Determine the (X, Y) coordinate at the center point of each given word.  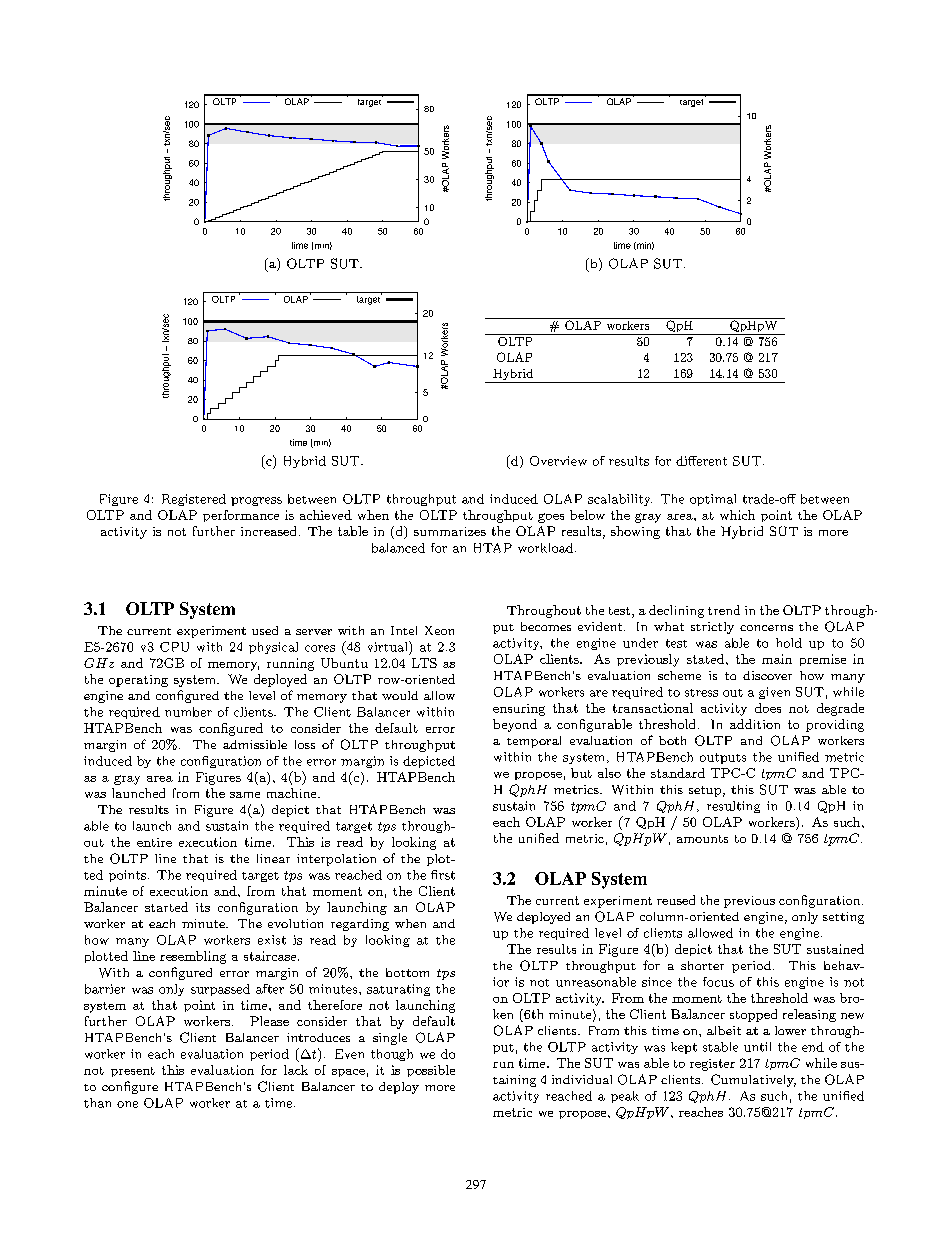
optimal (713, 500)
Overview (558, 461)
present (133, 1072)
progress (256, 501)
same (245, 795)
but (581, 773)
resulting (733, 807)
